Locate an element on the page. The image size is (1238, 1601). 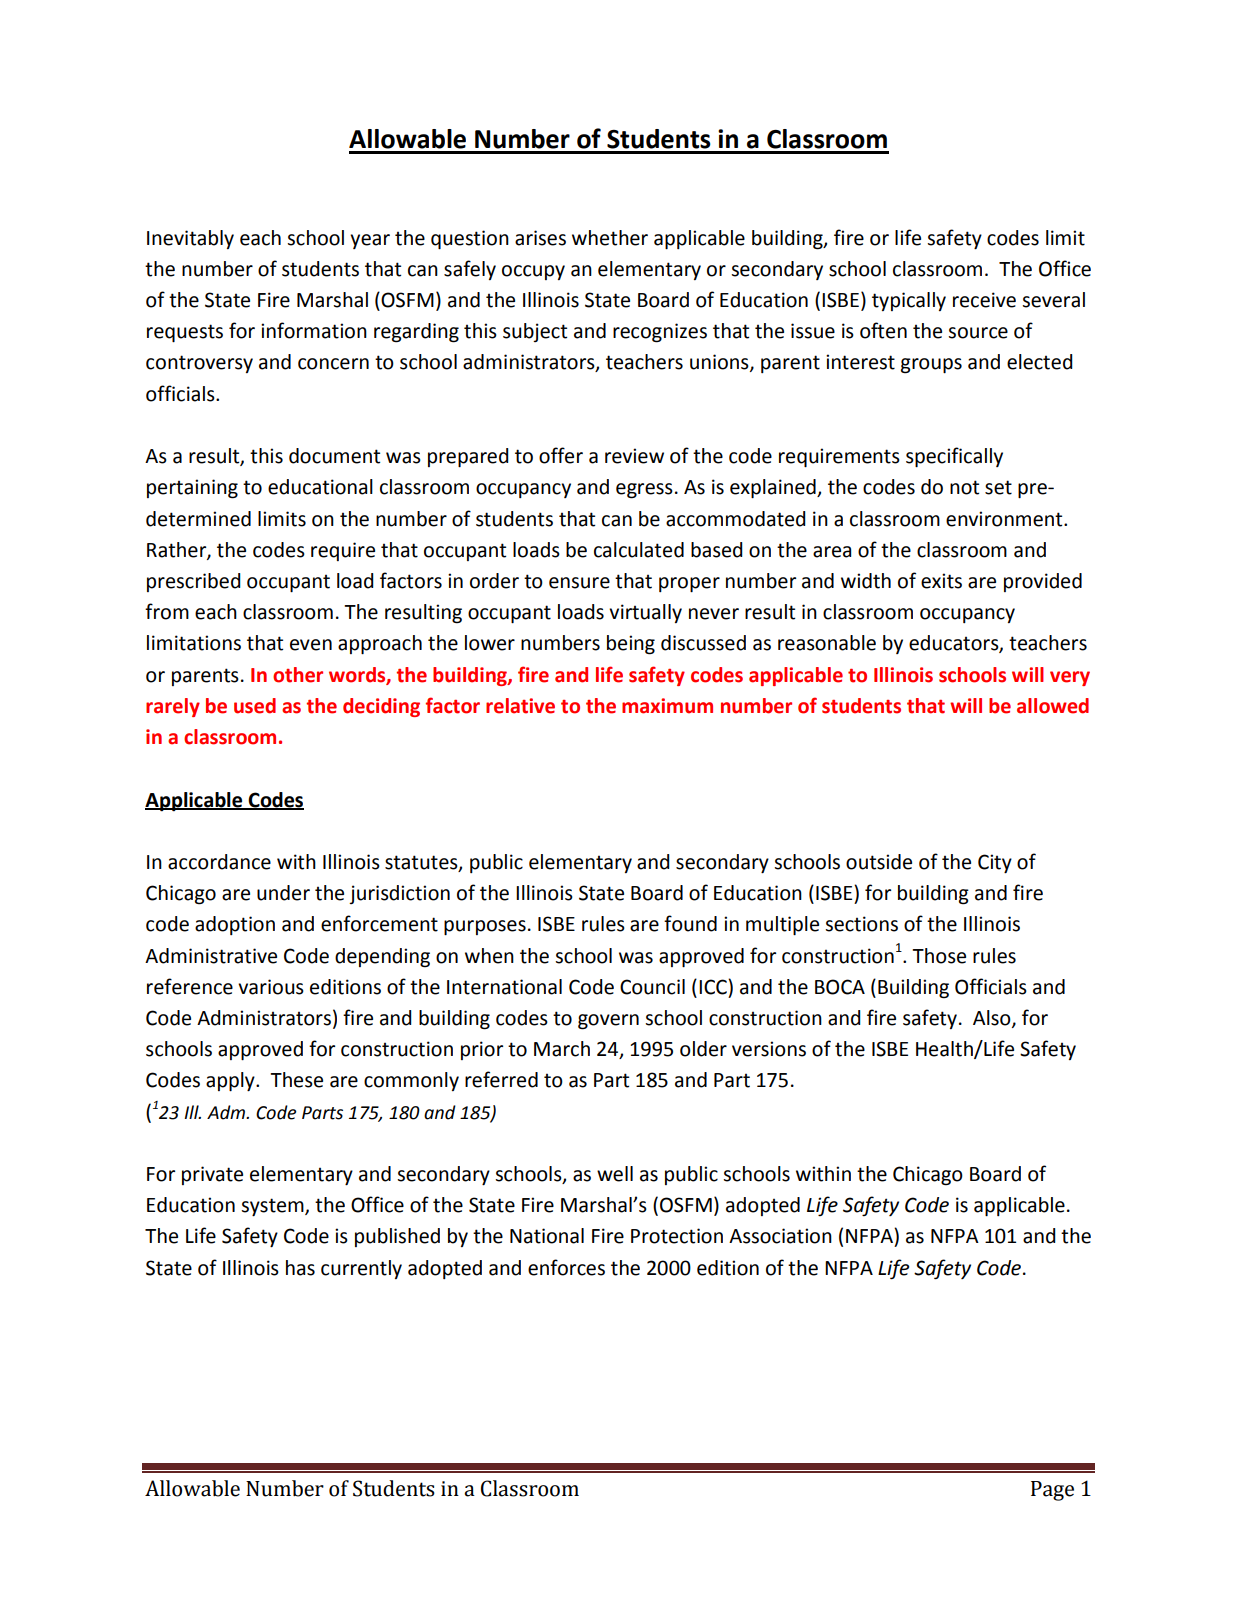
Association is located at coordinates (780, 1236).
